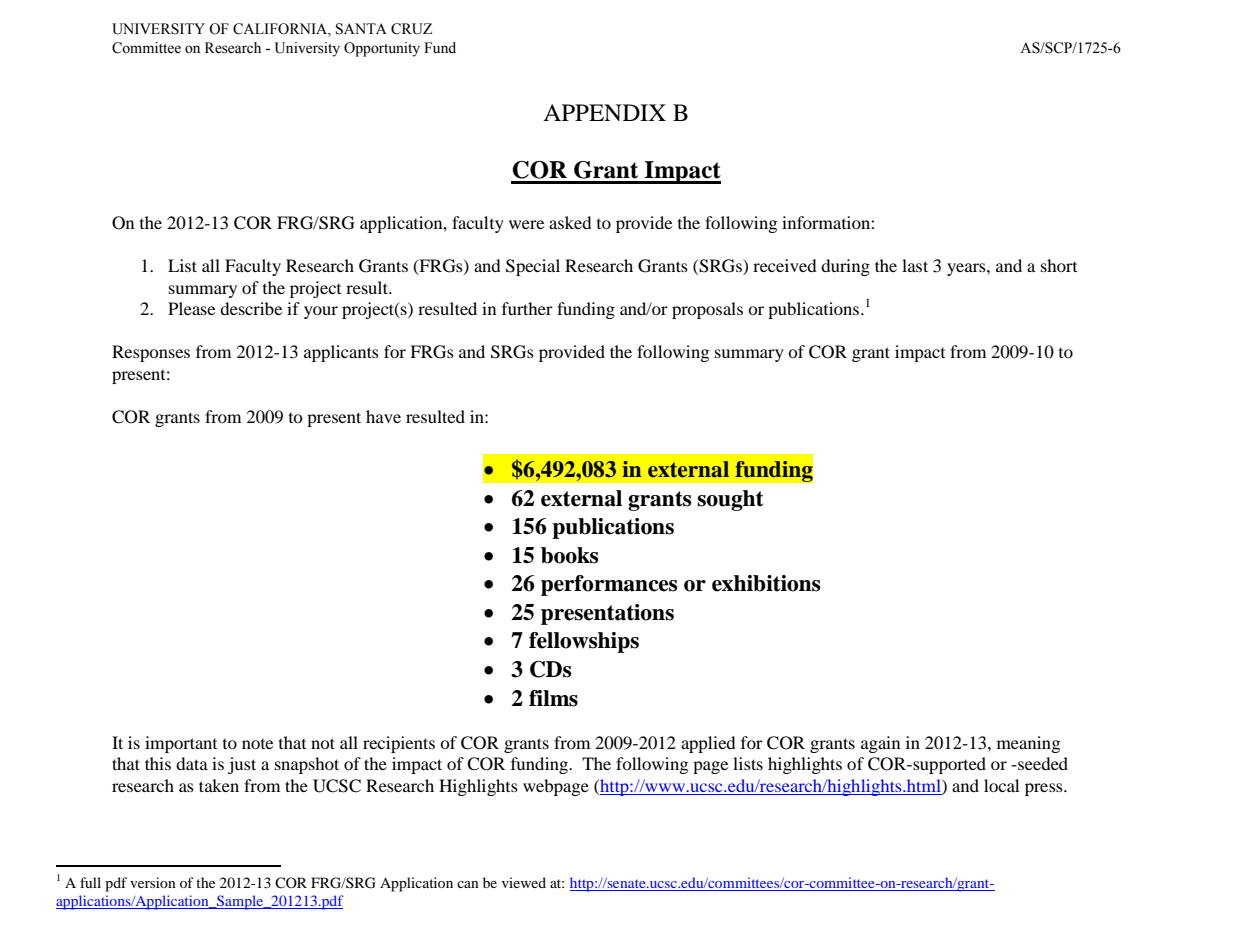  Describe the element at coordinates (766, 583) in the screenshot. I see `exhibitions` at that location.
